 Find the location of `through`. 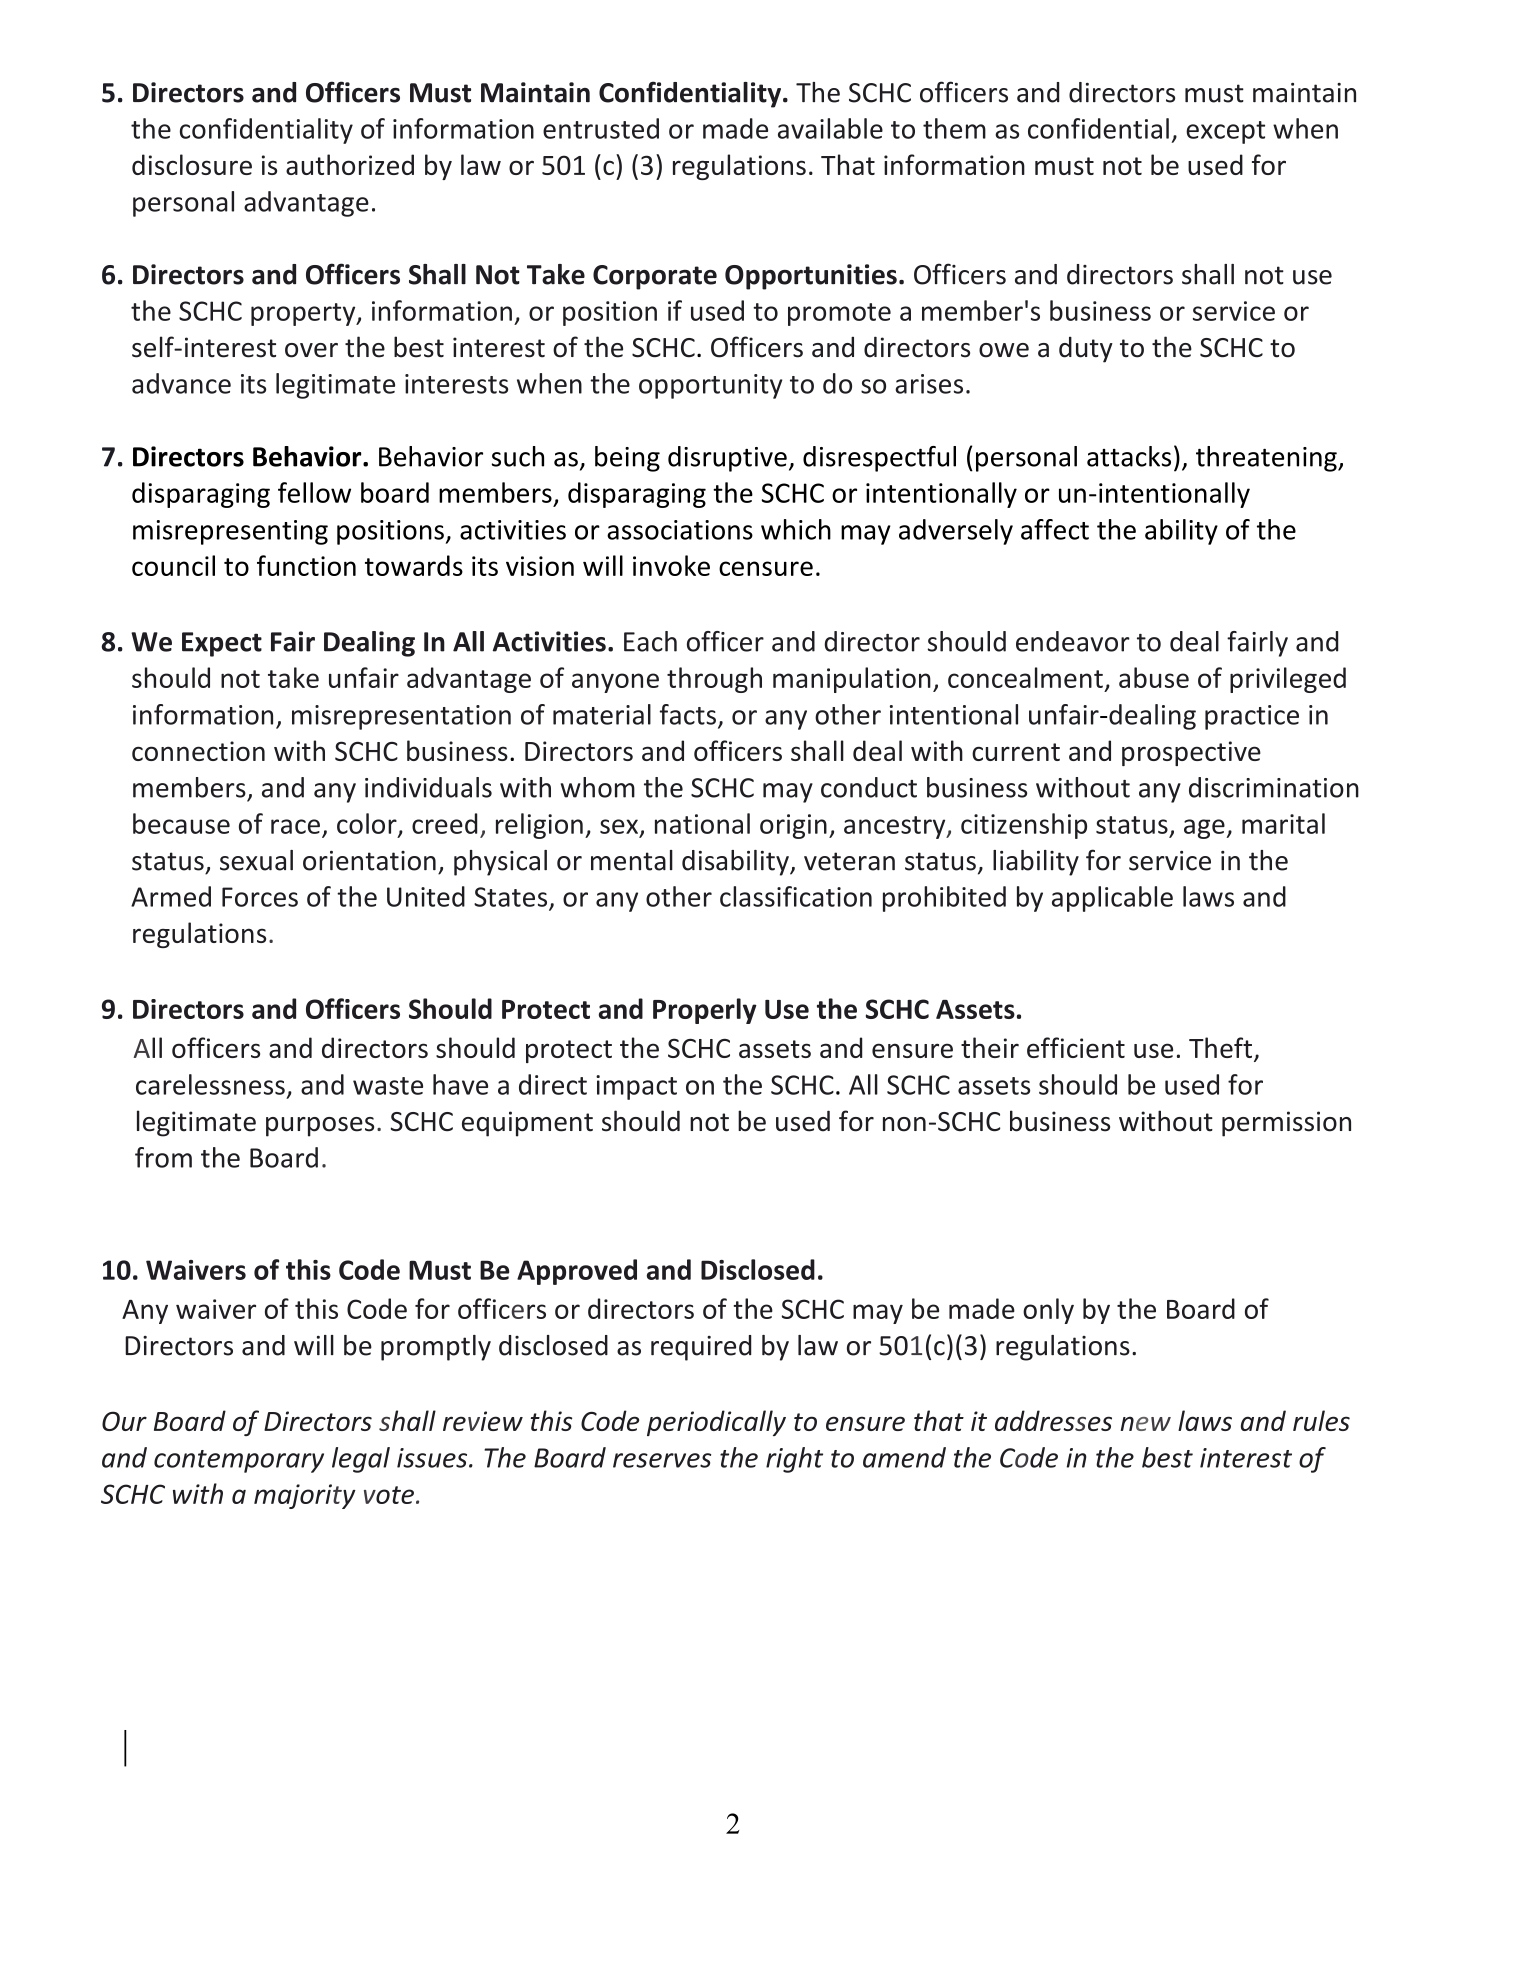

through is located at coordinates (714, 680).
